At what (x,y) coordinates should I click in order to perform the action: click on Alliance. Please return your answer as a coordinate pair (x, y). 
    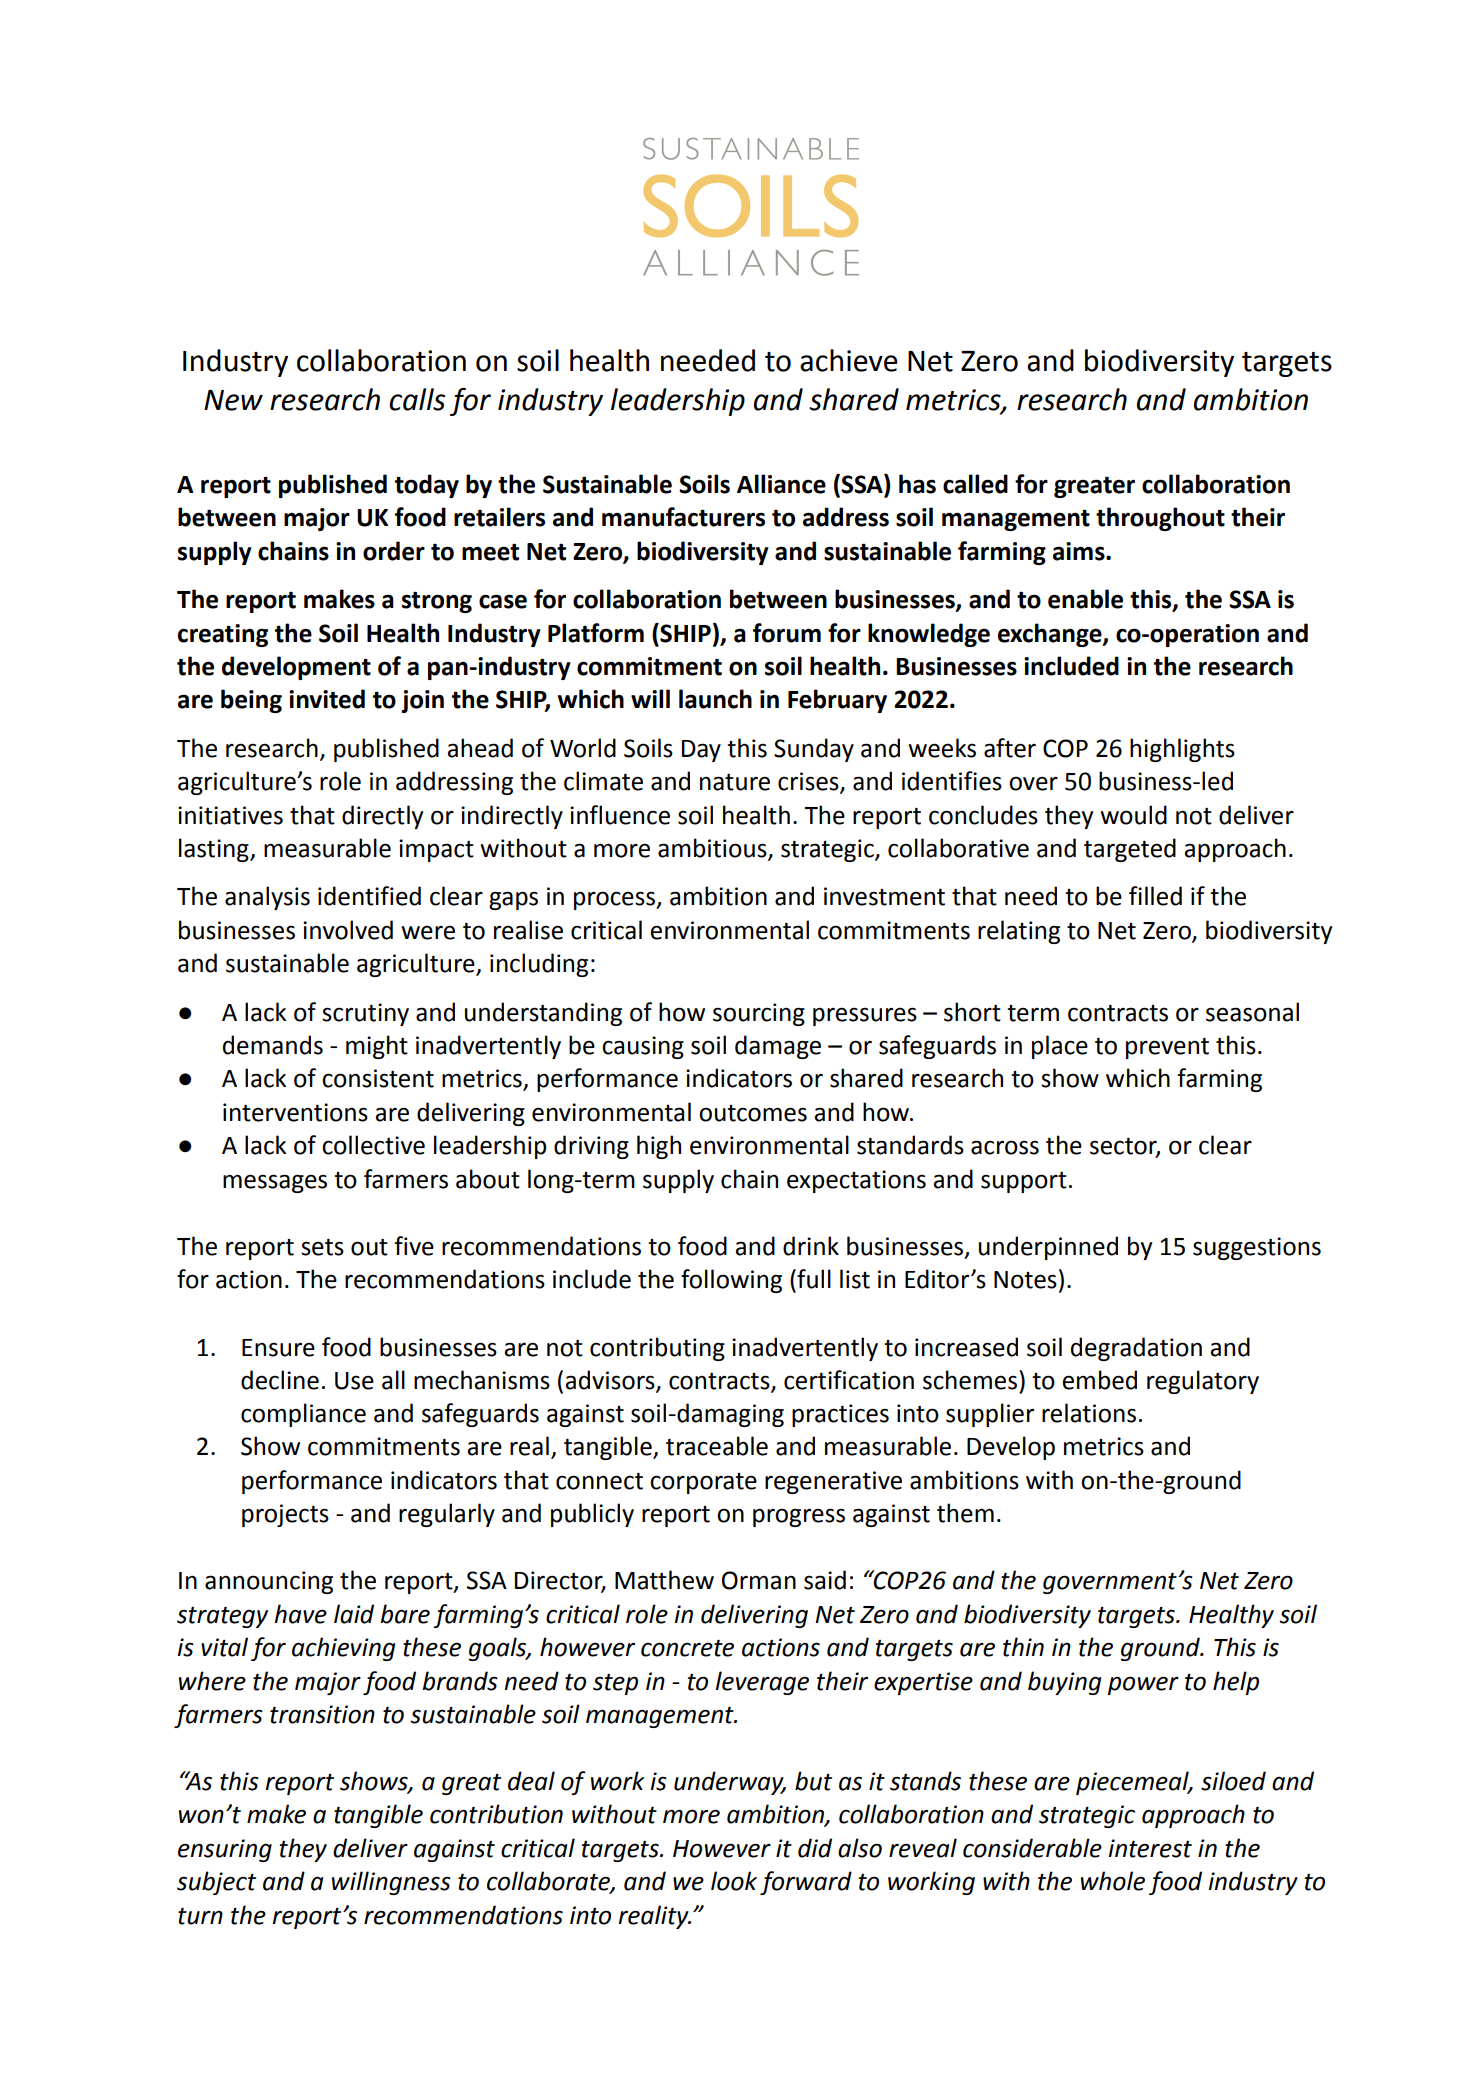
    Looking at the image, I should click on (781, 484).
